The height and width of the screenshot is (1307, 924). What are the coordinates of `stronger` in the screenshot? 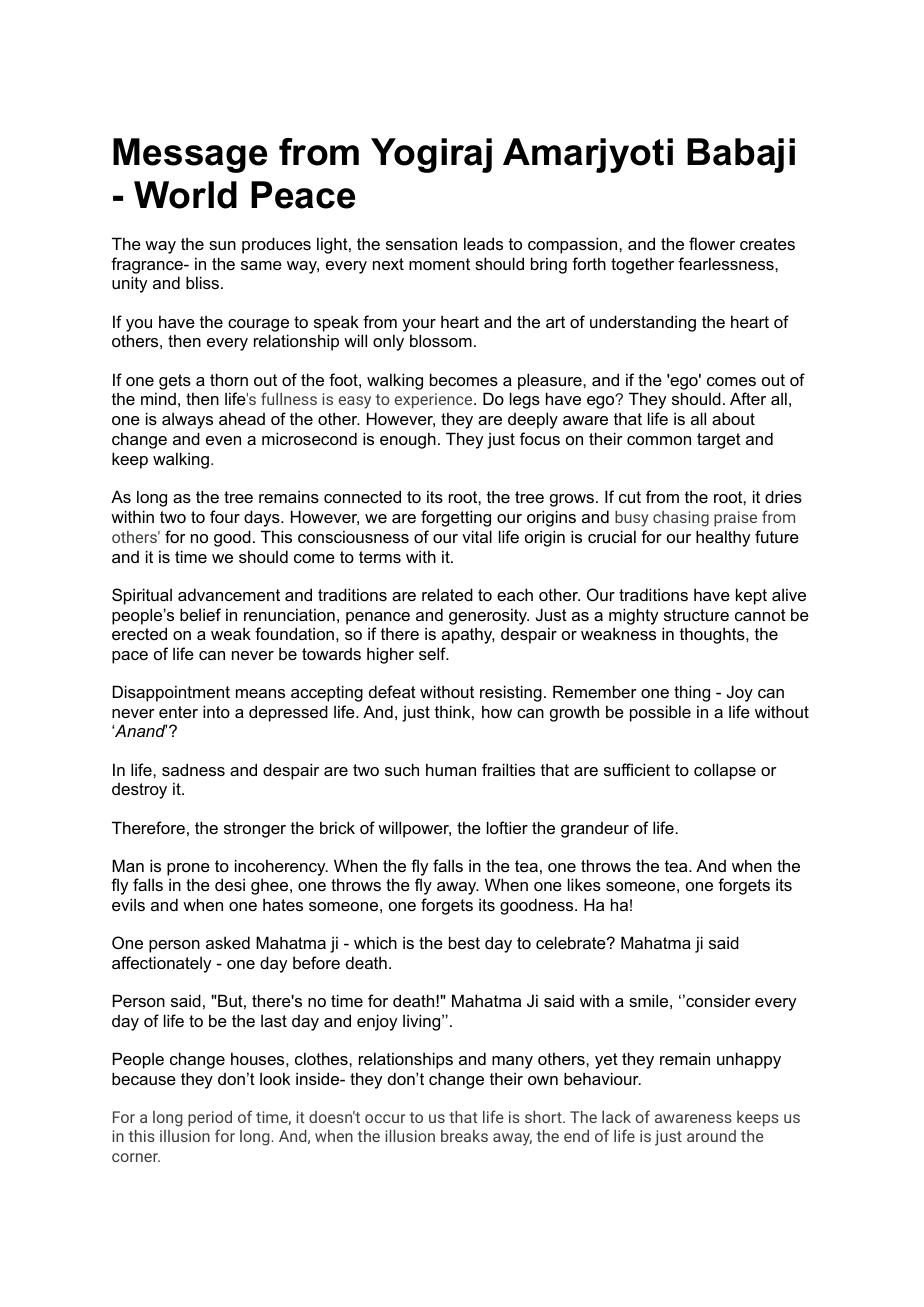 It's located at (255, 830).
